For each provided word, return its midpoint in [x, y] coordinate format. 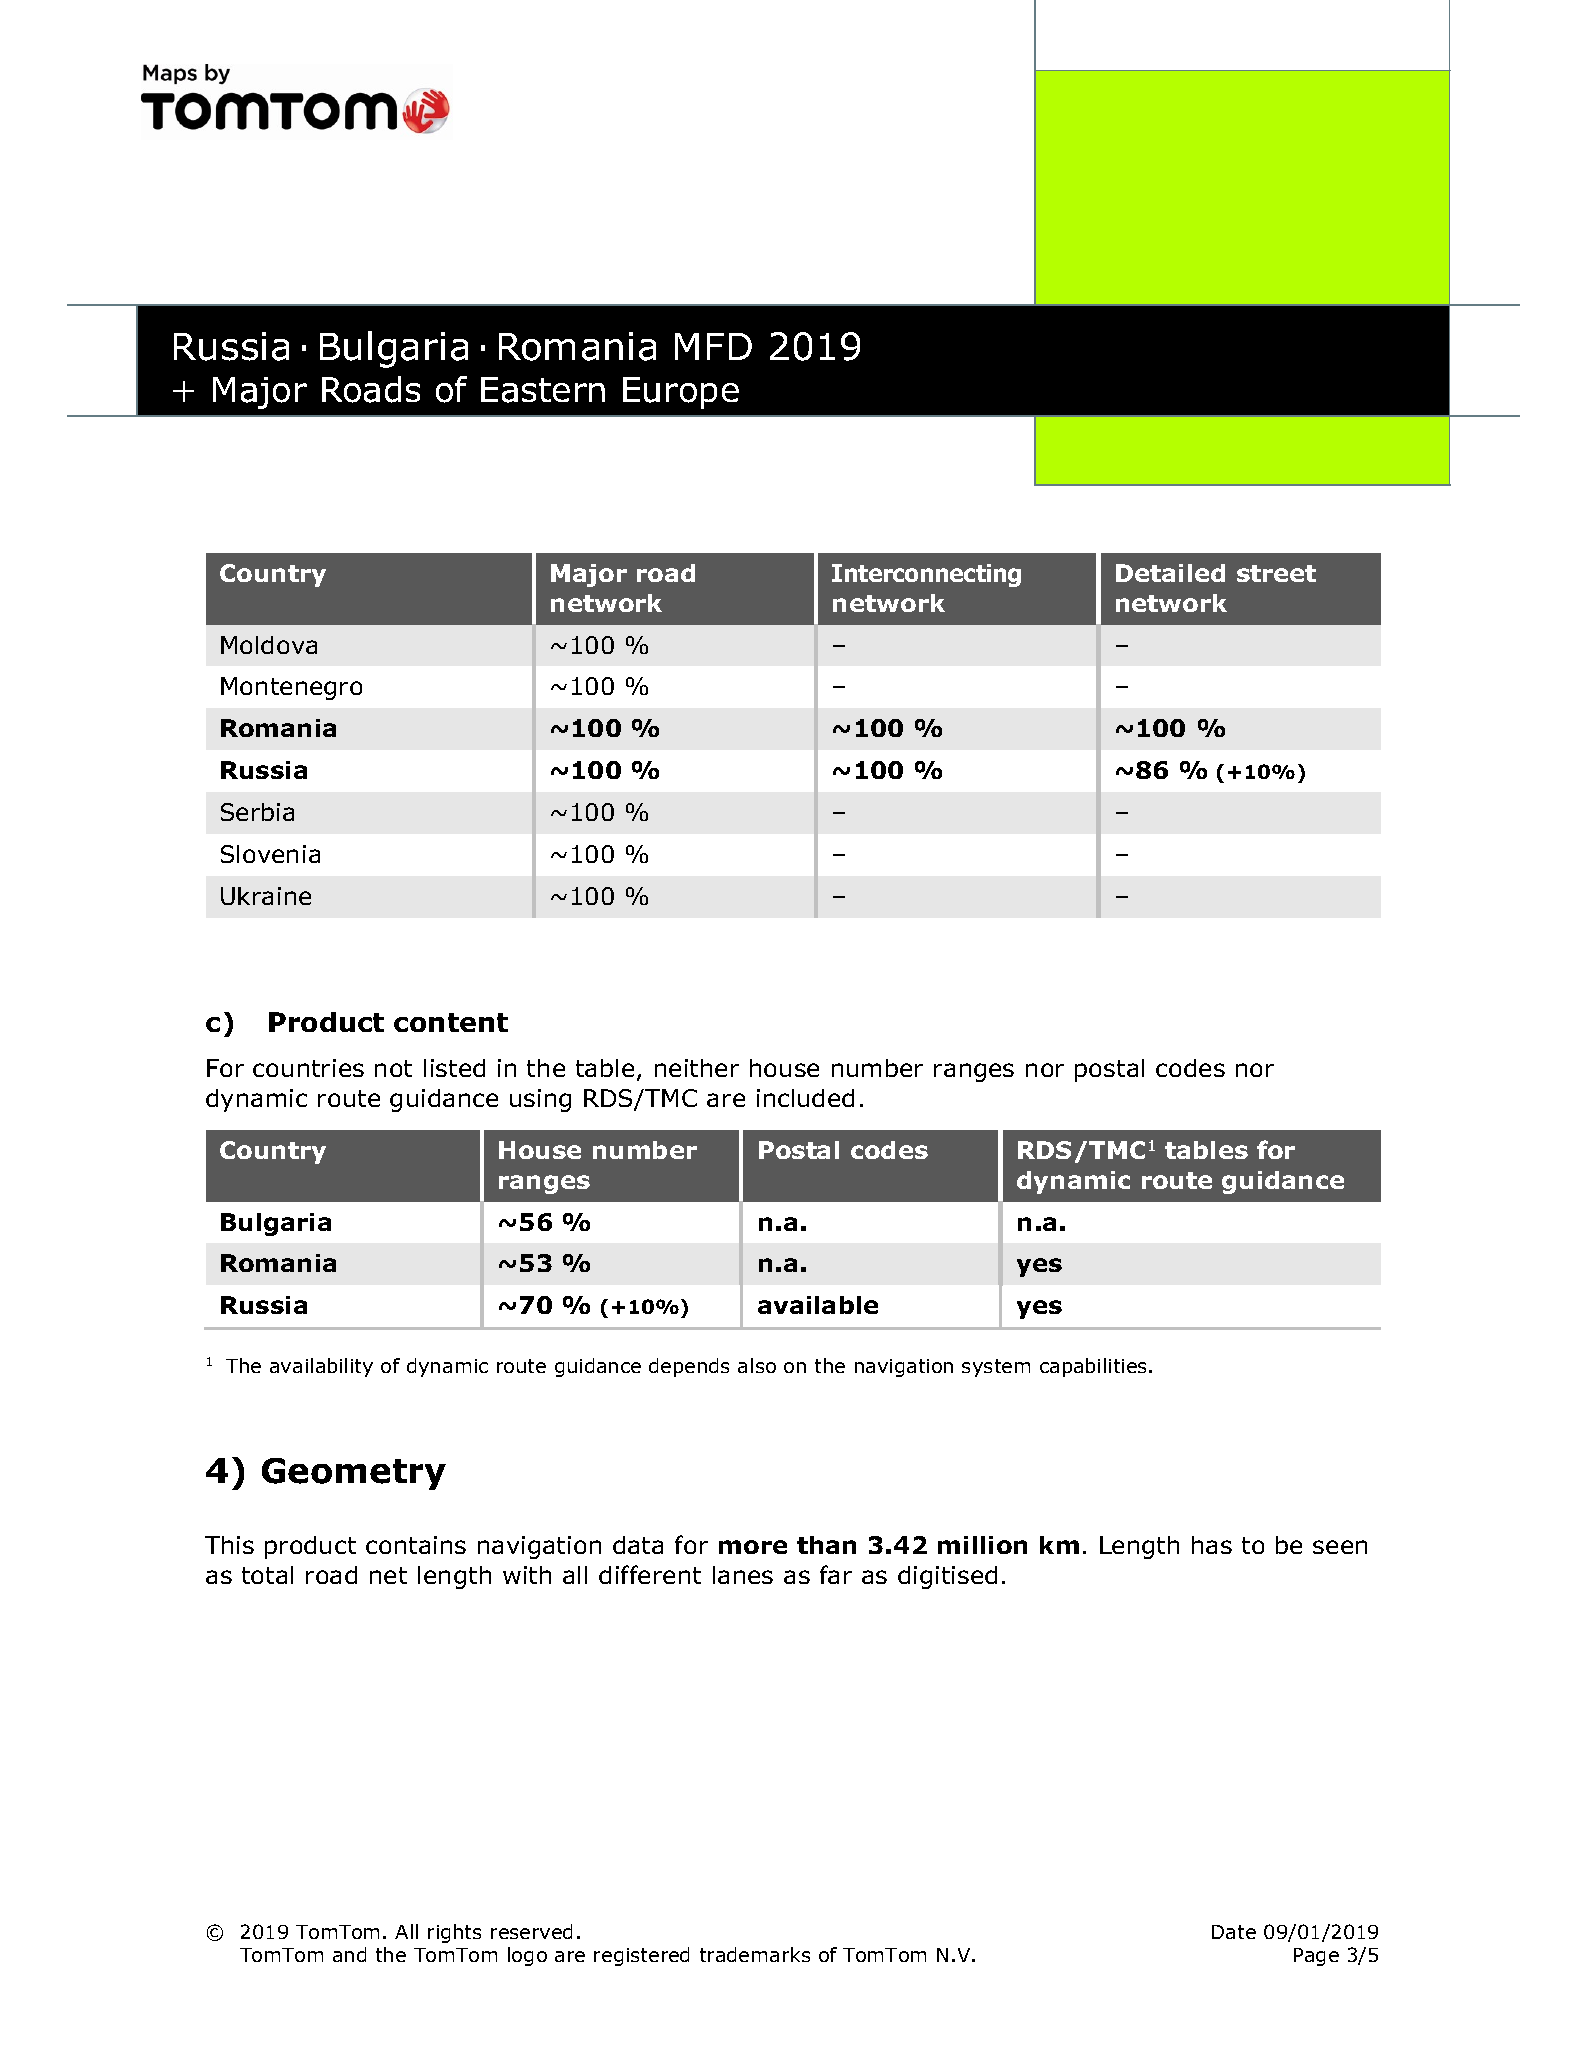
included [805, 1098]
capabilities [1093, 1367]
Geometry [354, 1474]
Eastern [543, 390]
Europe [681, 393]
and [349, 1954]
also [757, 1365]
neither [697, 1068]
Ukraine [266, 896]
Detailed [1170, 573]
